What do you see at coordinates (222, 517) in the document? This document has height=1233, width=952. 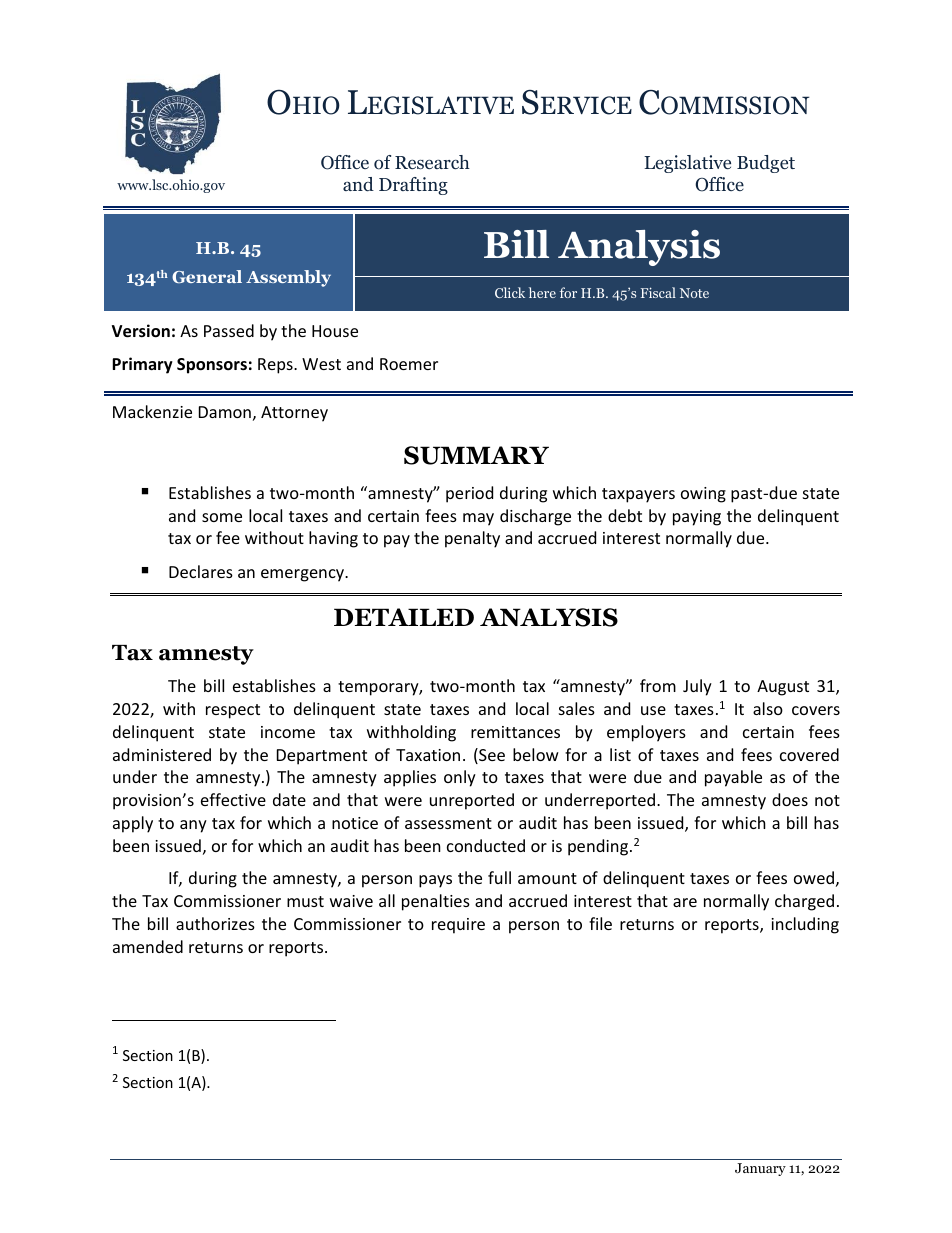 I see `some` at bounding box center [222, 517].
